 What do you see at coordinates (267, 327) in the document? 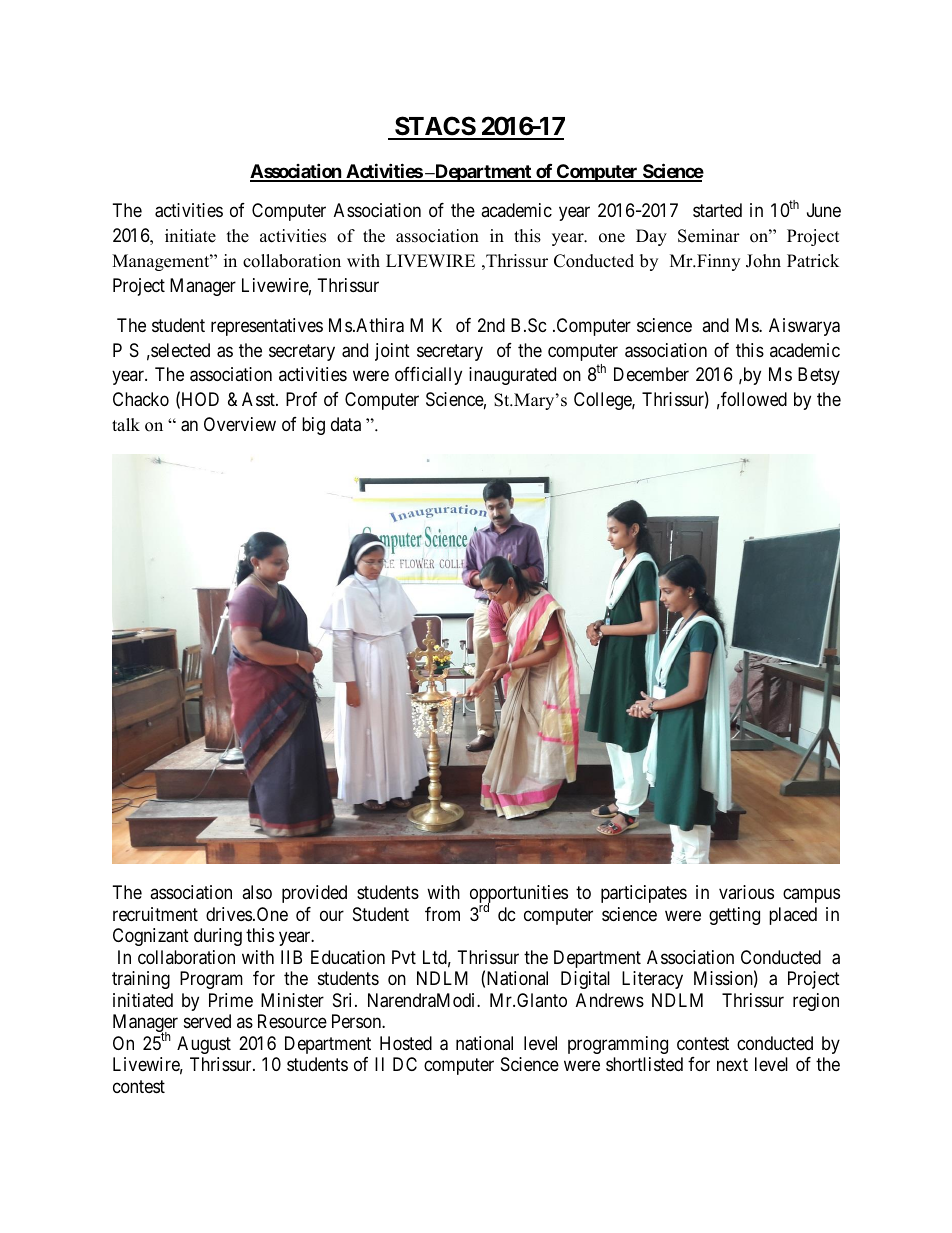
I see `representatives` at bounding box center [267, 327].
